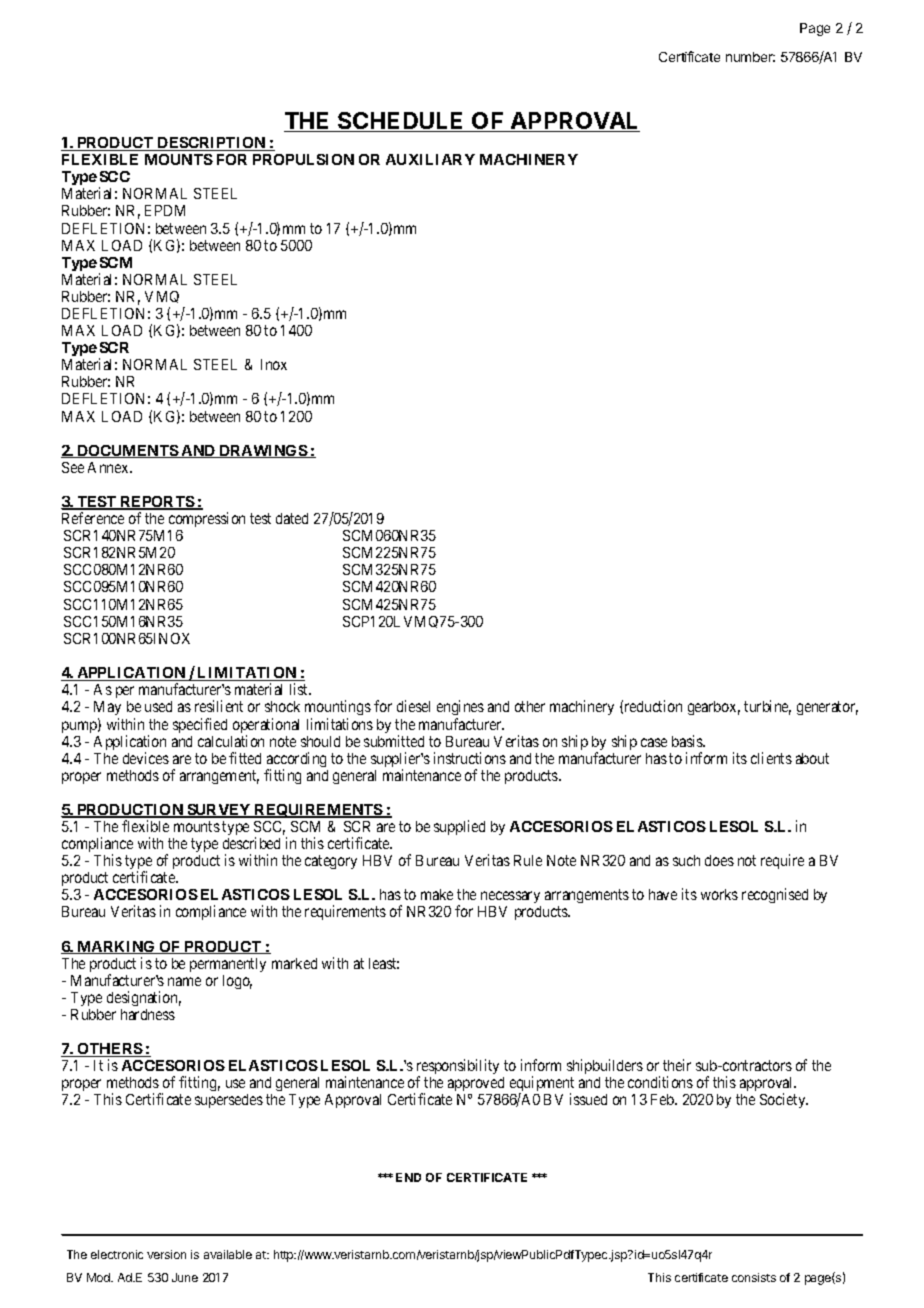 Image resolution: width=924 pixels, height=1308 pixels. What do you see at coordinates (158, 706) in the document?
I see `used` at bounding box center [158, 706].
